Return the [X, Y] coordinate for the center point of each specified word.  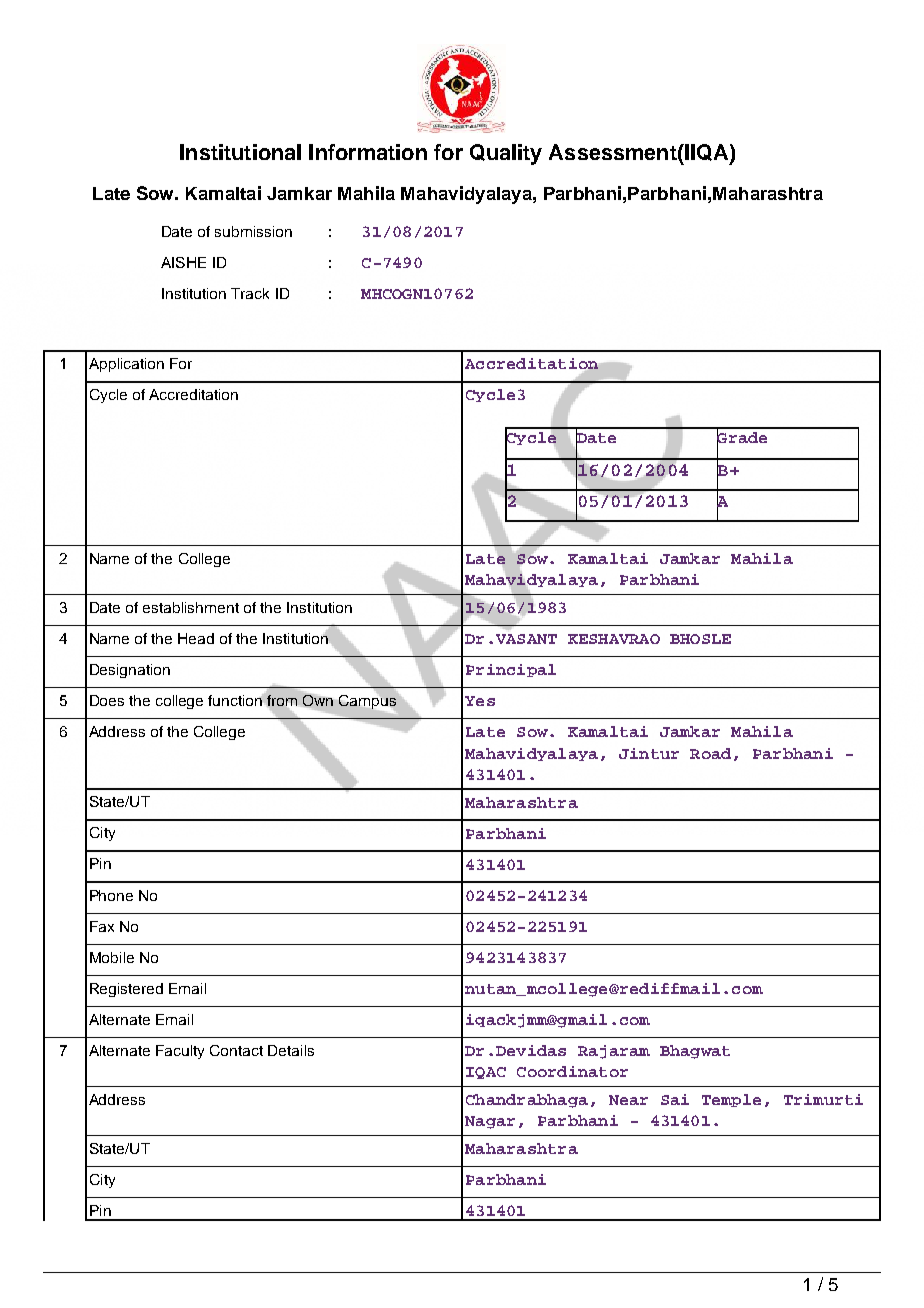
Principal [511, 670]
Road [710, 753]
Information [368, 152]
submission [253, 231]
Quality [506, 154]
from [282, 702]
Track [250, 293]
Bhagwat [695, 1052]
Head [196, 638]
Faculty [180, 1052]
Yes [480, 701]
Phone [111, 895]
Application [126, 365]
